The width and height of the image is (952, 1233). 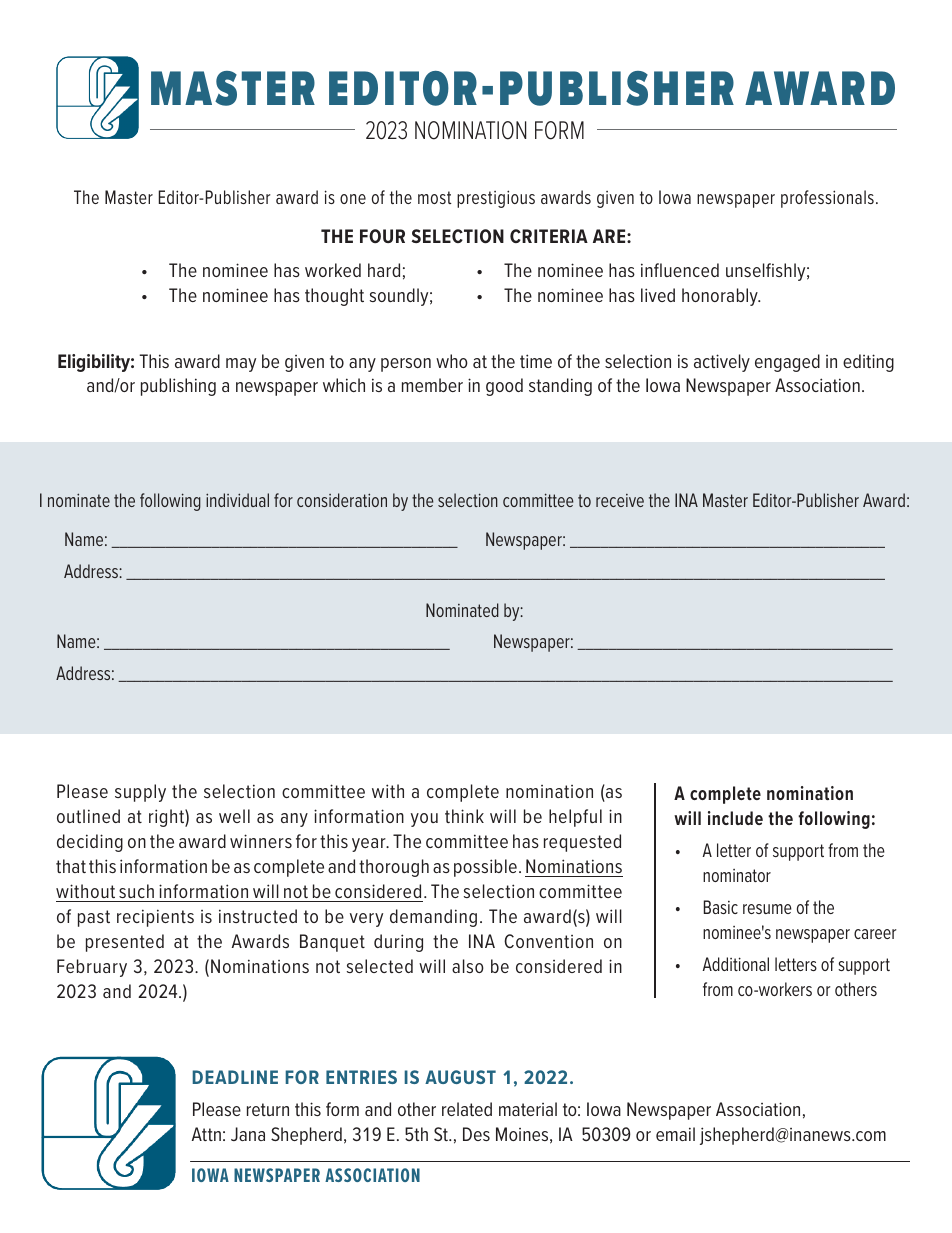 I want to click on include, so click(x=735, y=818).
